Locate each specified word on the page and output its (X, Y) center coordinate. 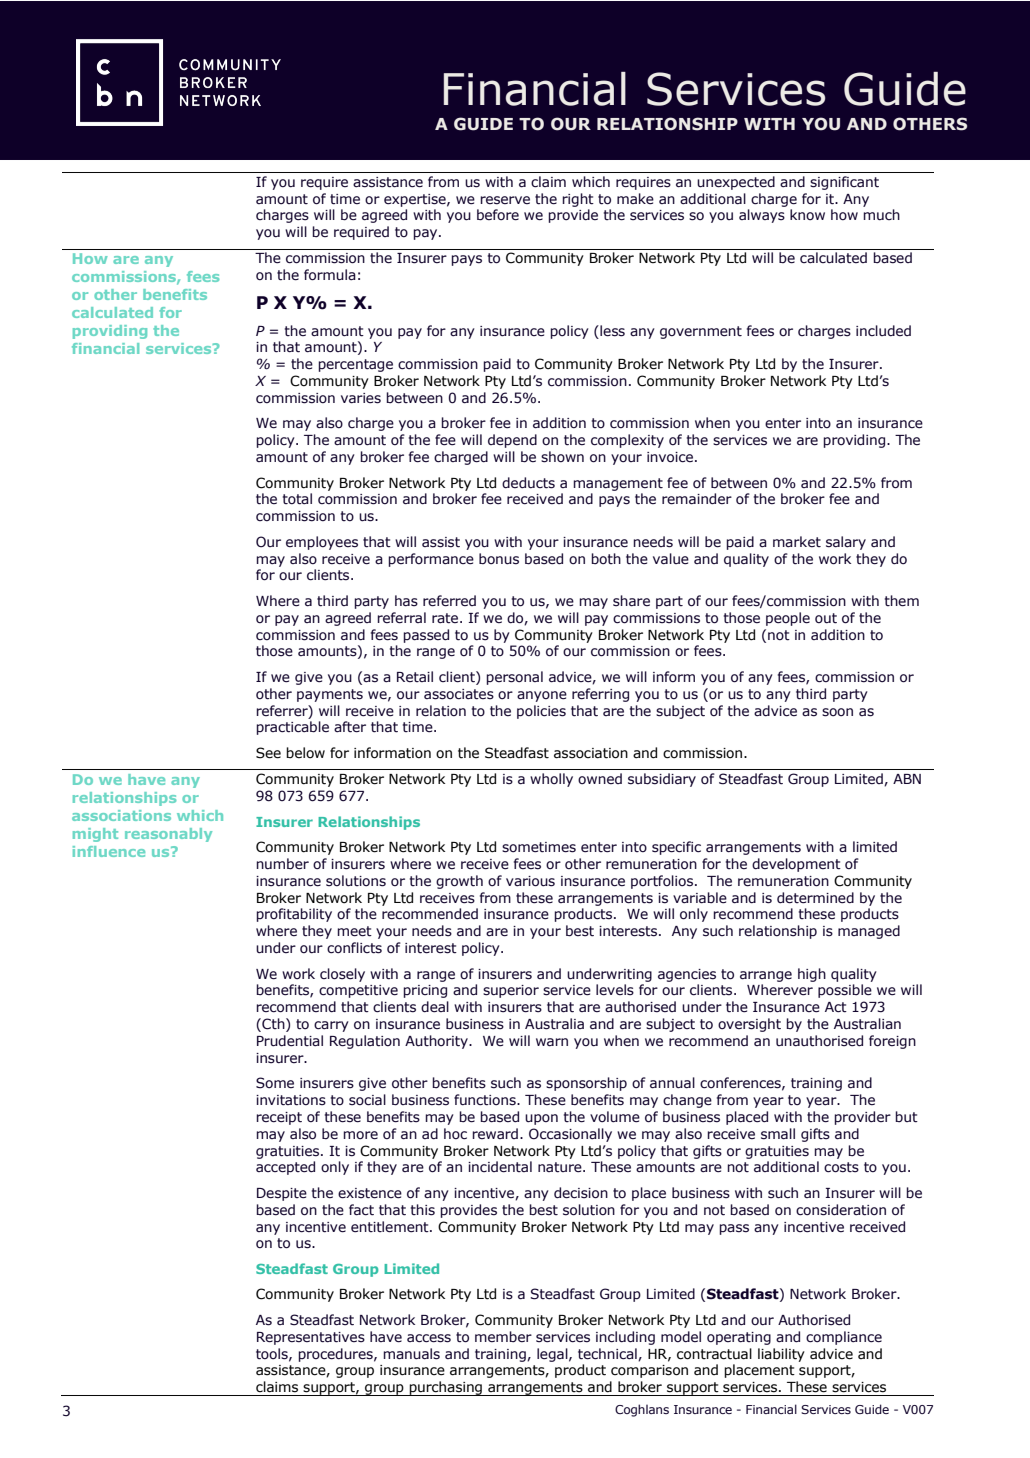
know (807, 215)
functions (486, 1100)
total (297, 499)
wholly (551, 780)
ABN (907, 779)
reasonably (168, 835)
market (797, 542)
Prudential (290, 1041)
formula (330, 275)
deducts (528, 483)
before (498, 215)
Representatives (311, 1338)
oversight (749, 1025)
